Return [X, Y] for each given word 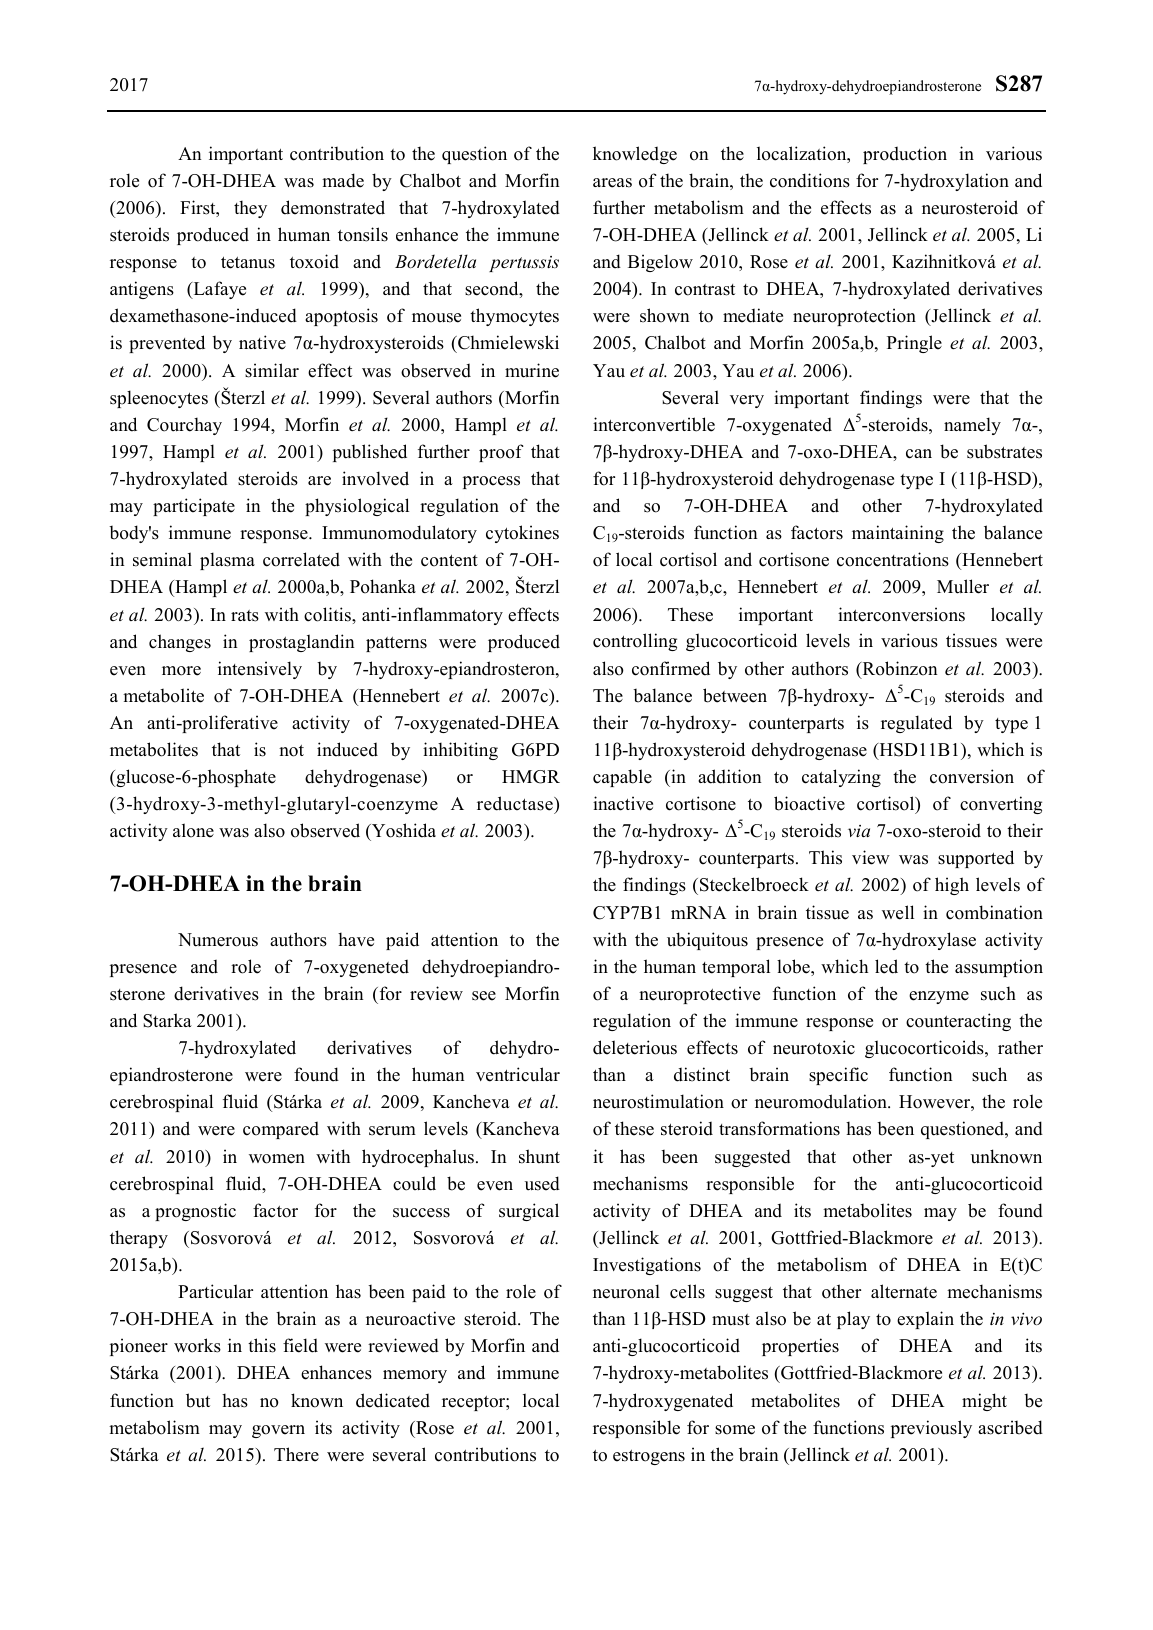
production [905, 155]
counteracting [958, 1022]
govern [278, 1431]
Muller [963, 586]
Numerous [218, 940]
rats [245, 616]
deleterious [635, 1047]
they [250, 209]
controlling [635, 642]
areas [612, 183]
